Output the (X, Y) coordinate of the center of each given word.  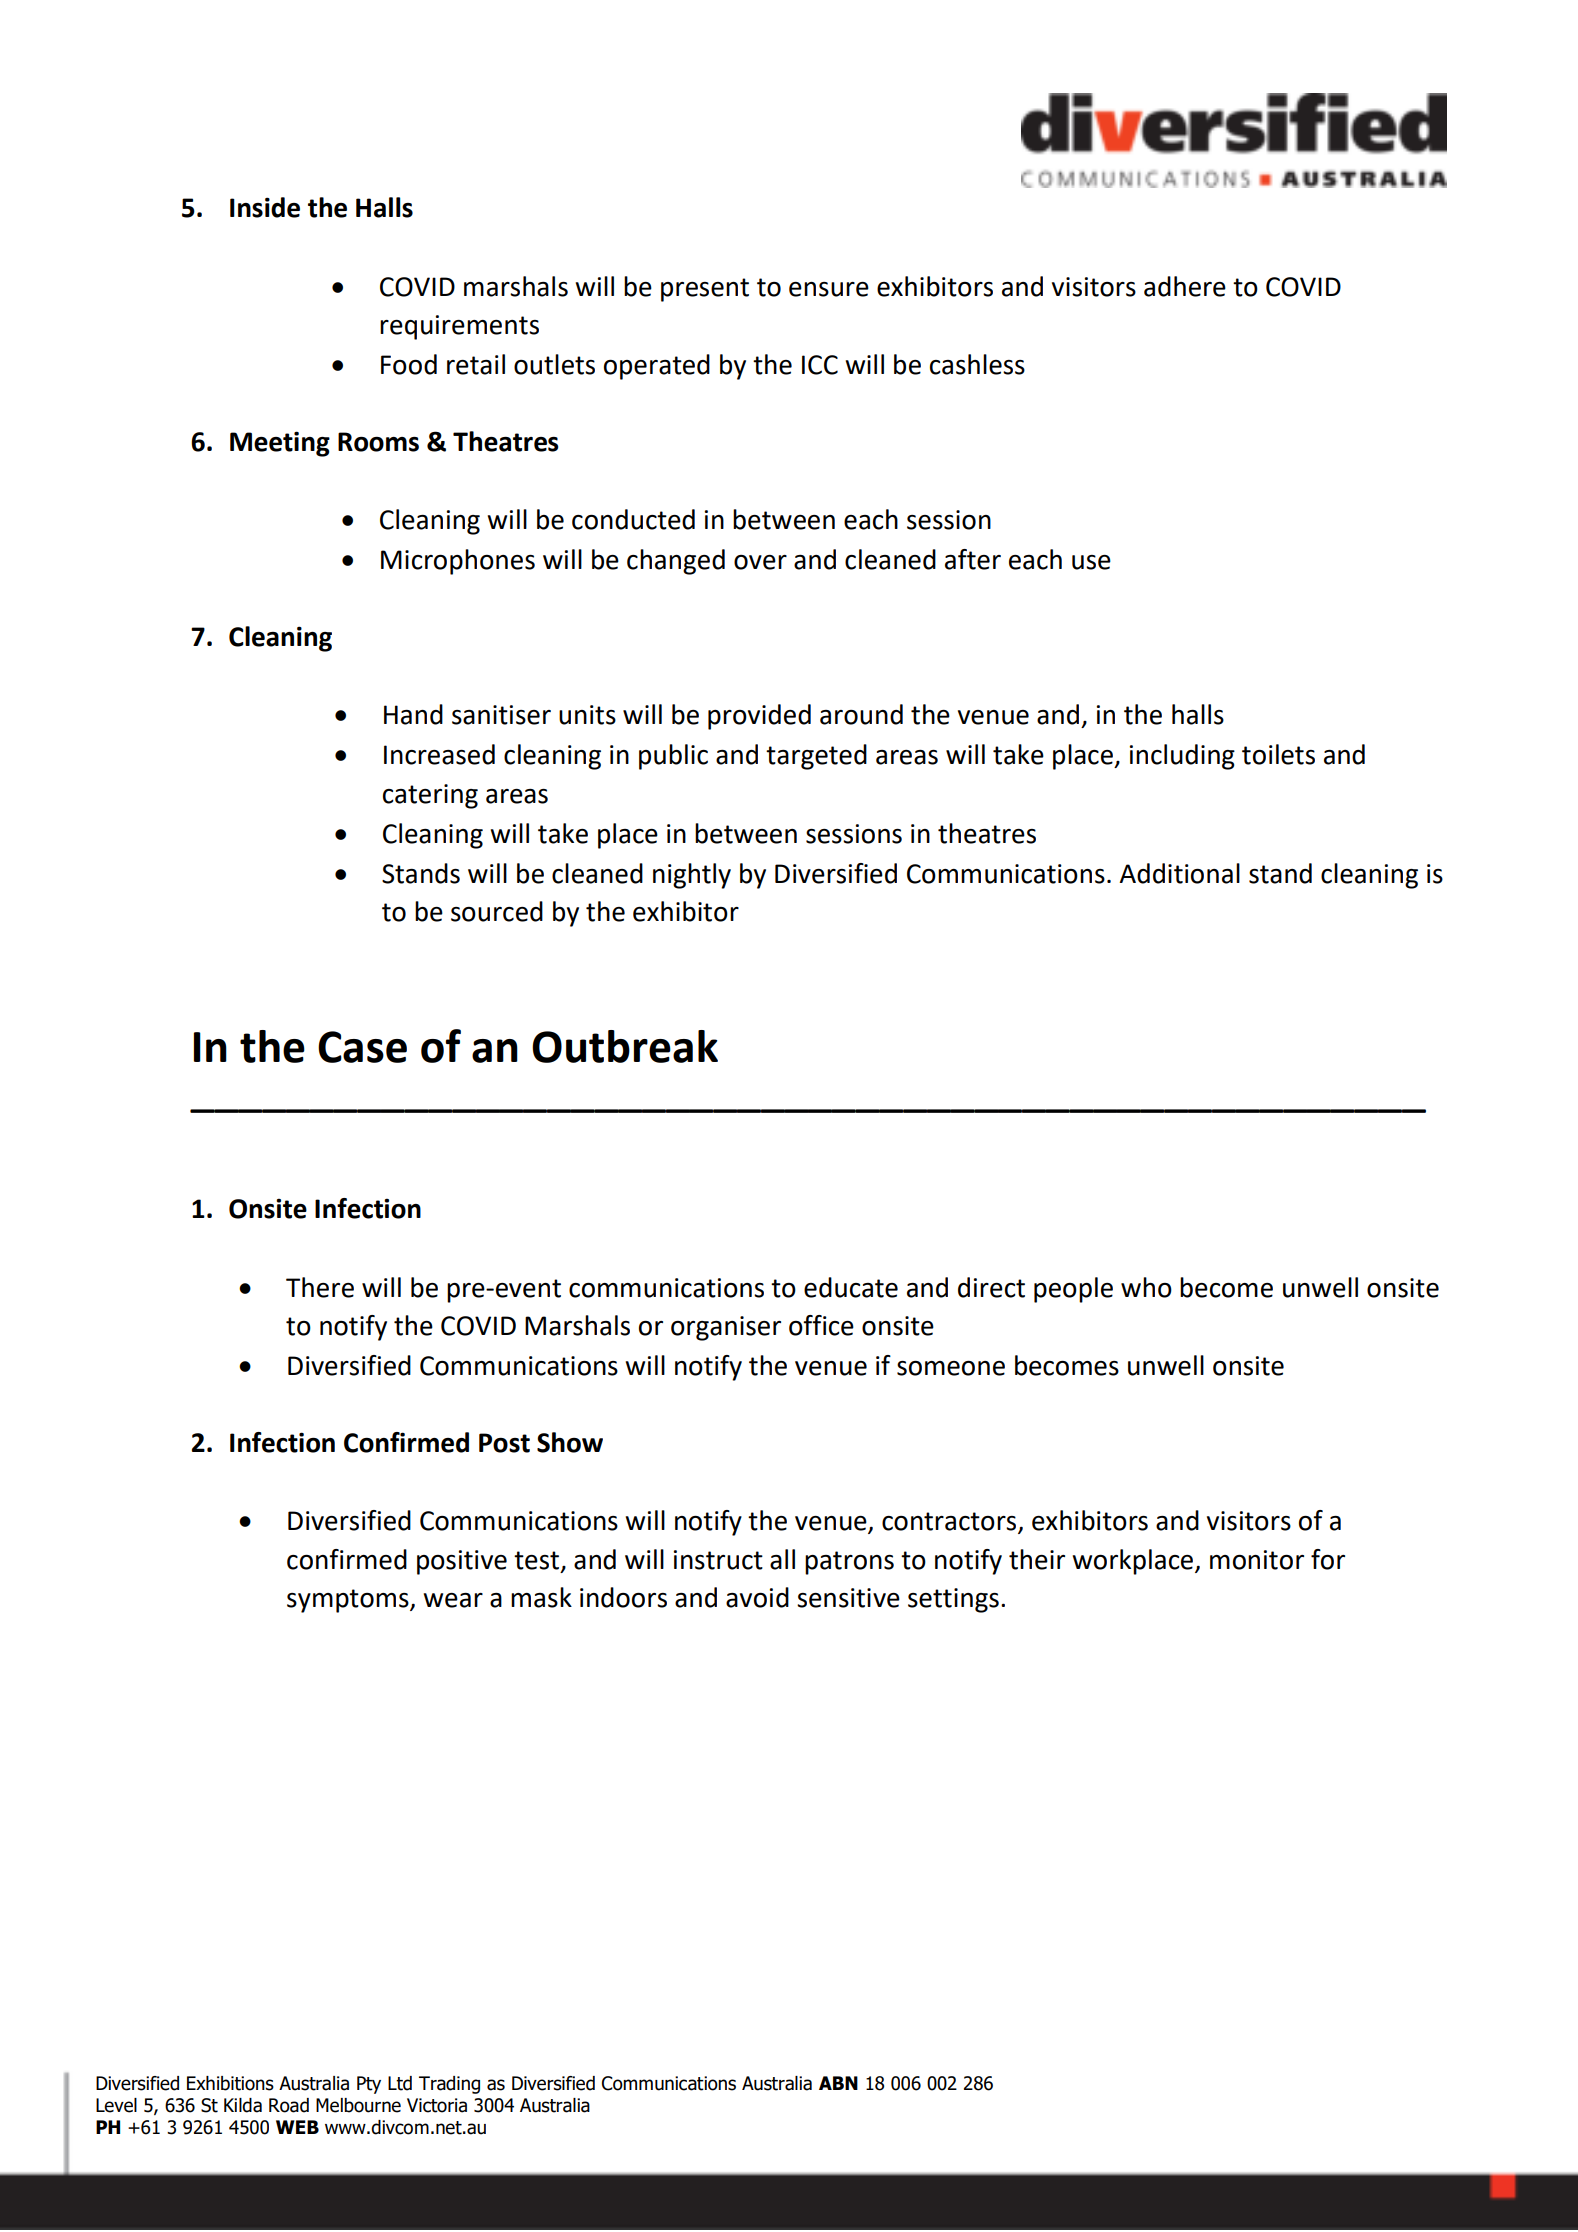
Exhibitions (230, 2083)
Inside (265, 207)
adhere (1185, 286)
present (705, 290)
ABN (838, 2083)
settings (953, 1600)
